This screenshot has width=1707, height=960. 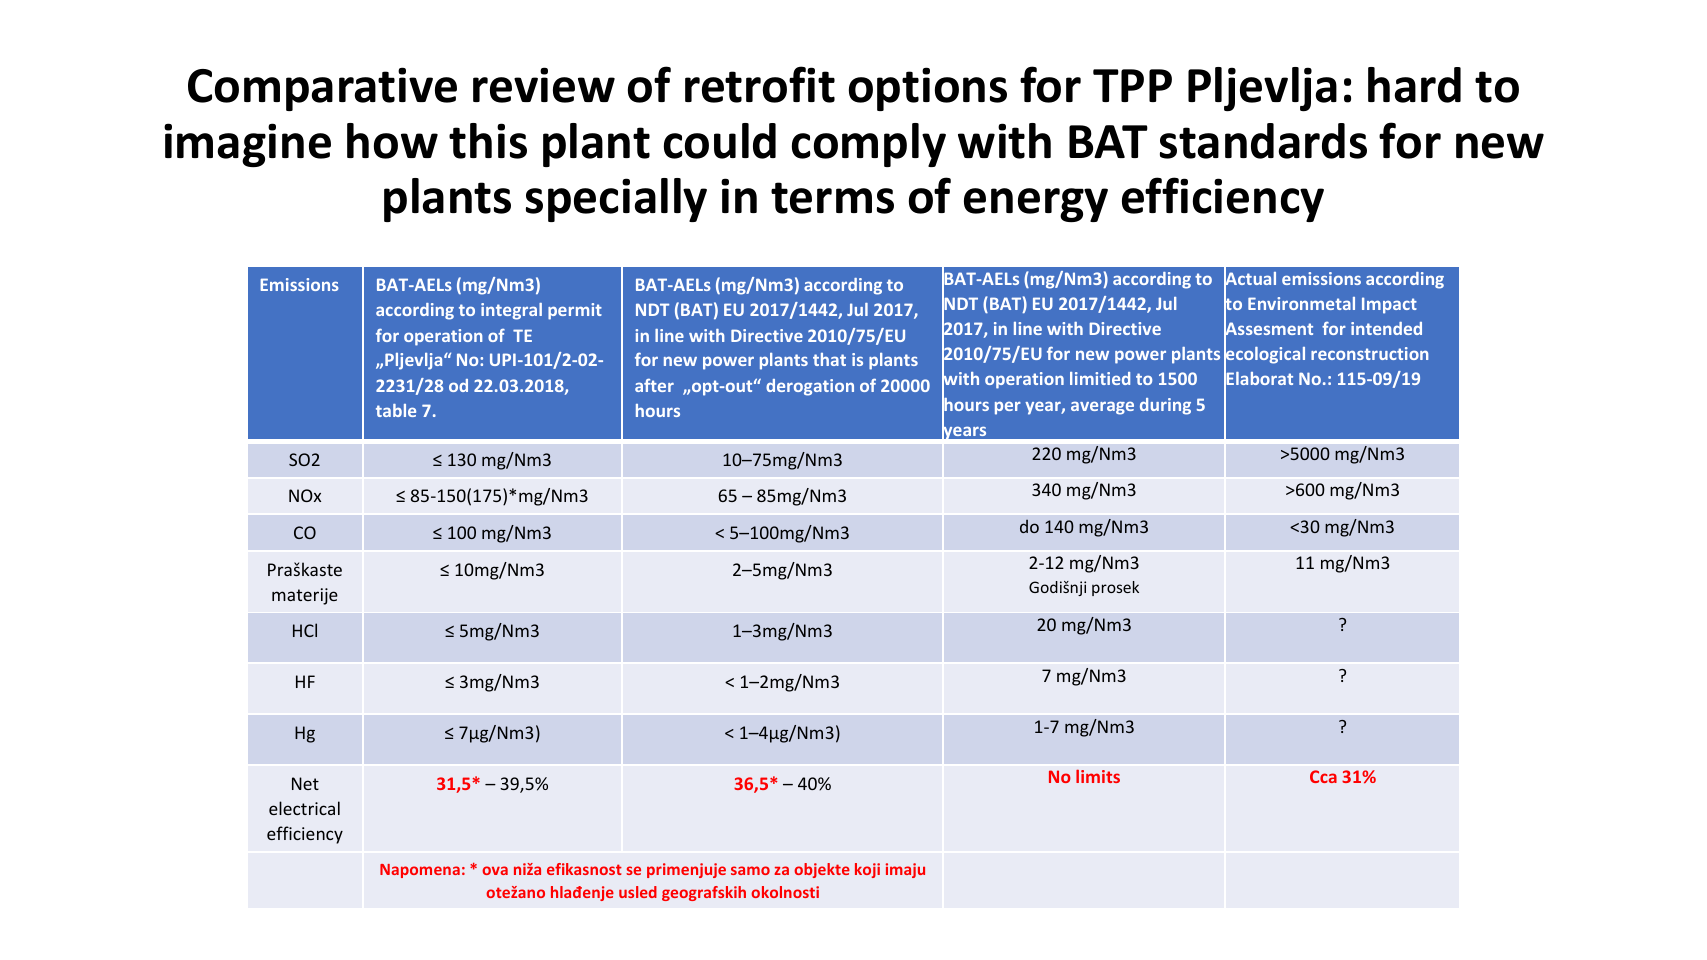 What do you see at coordinates (396, 410) in the screenshot?
I see `table` at bounding box center [396, 410].
